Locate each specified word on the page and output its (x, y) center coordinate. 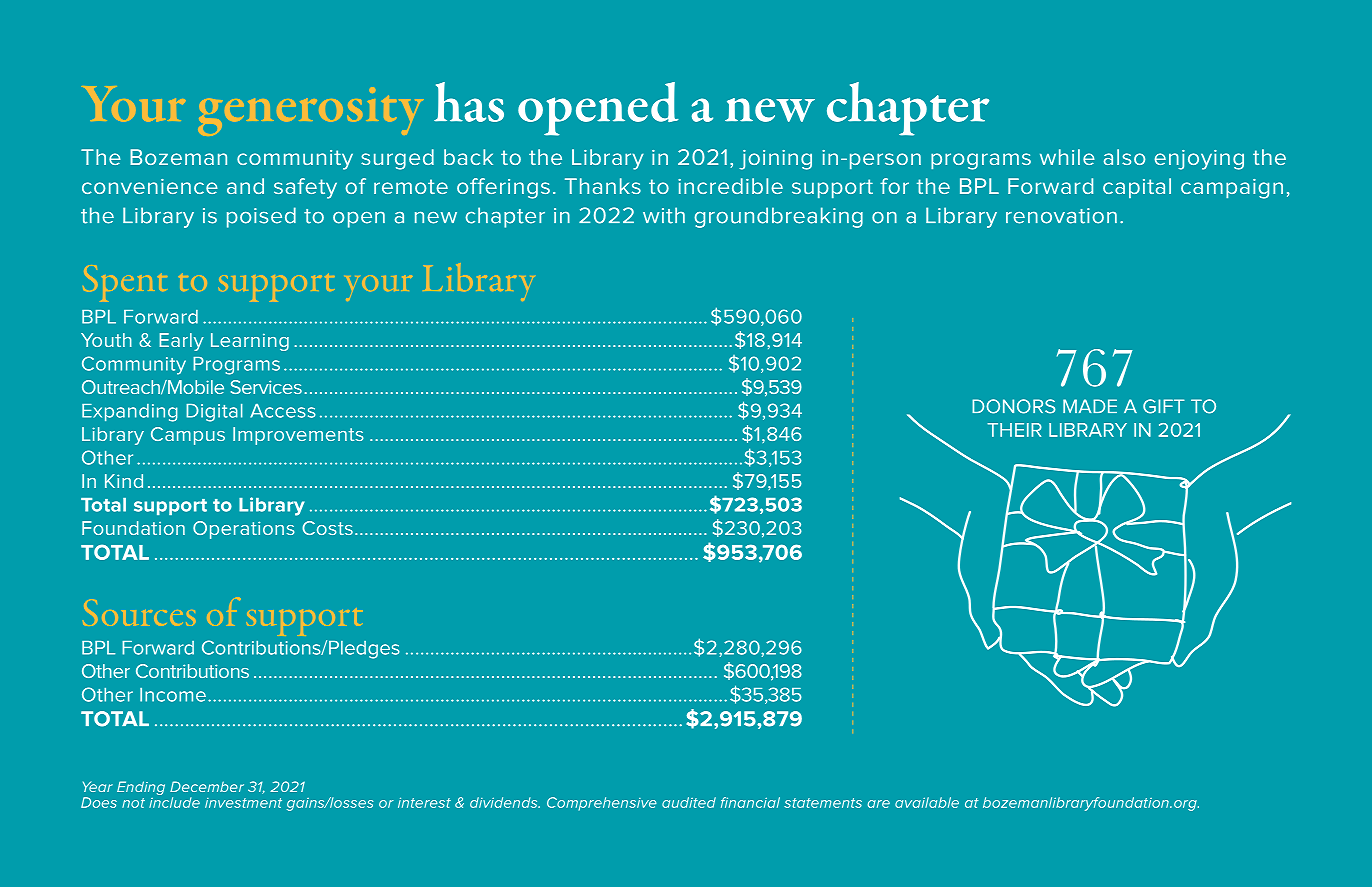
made (1090, 406)
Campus (188, 436)
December (207, 786)
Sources (139, 612)
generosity (310, 111)
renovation (1061, 216)
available (927, 802)
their (1014, 430)
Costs (327, 528)
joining (775, 160)
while (1067, 157)
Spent (125, 283)
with (664, 215)
